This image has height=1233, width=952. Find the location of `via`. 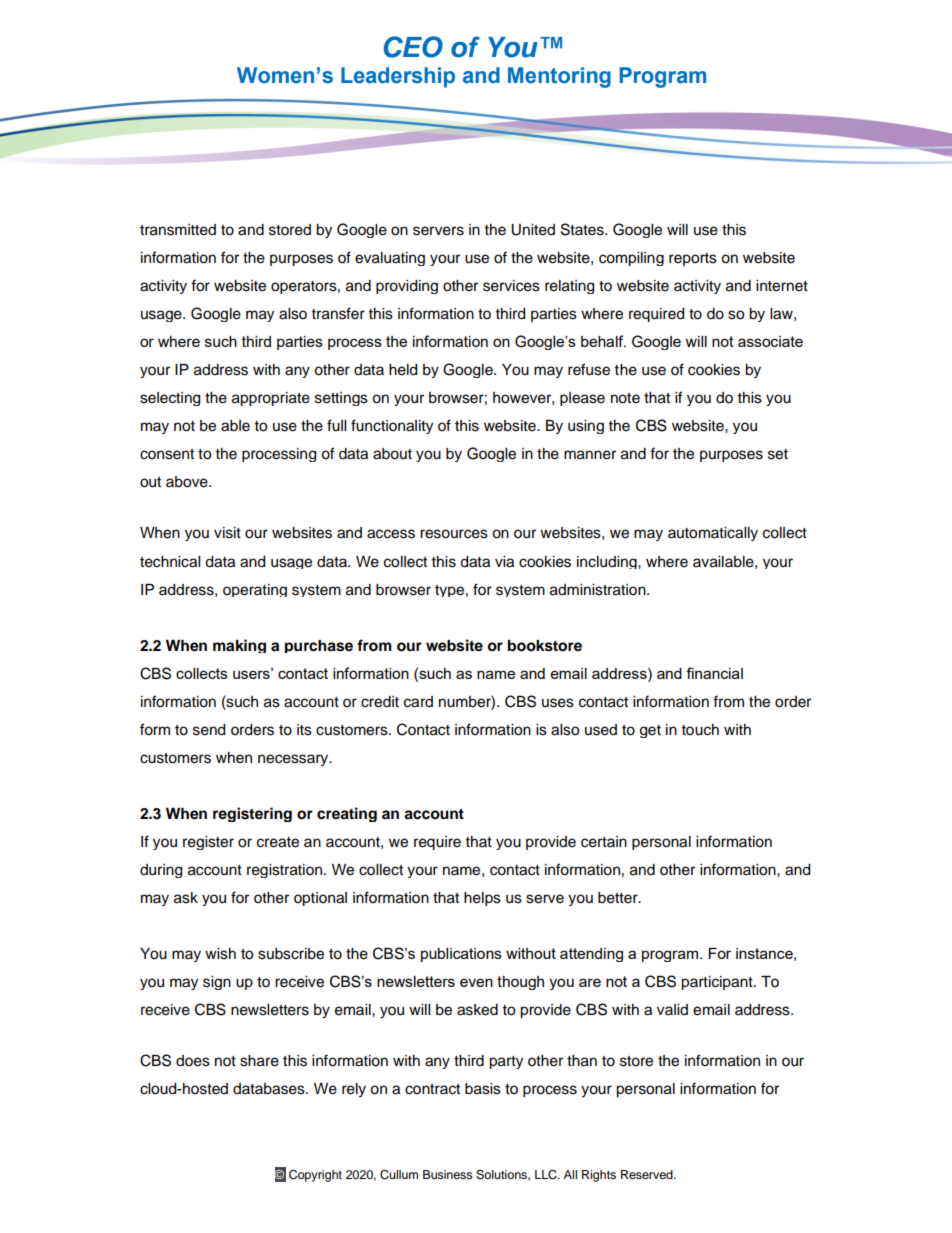

via is located at coordinates (504, 562).
